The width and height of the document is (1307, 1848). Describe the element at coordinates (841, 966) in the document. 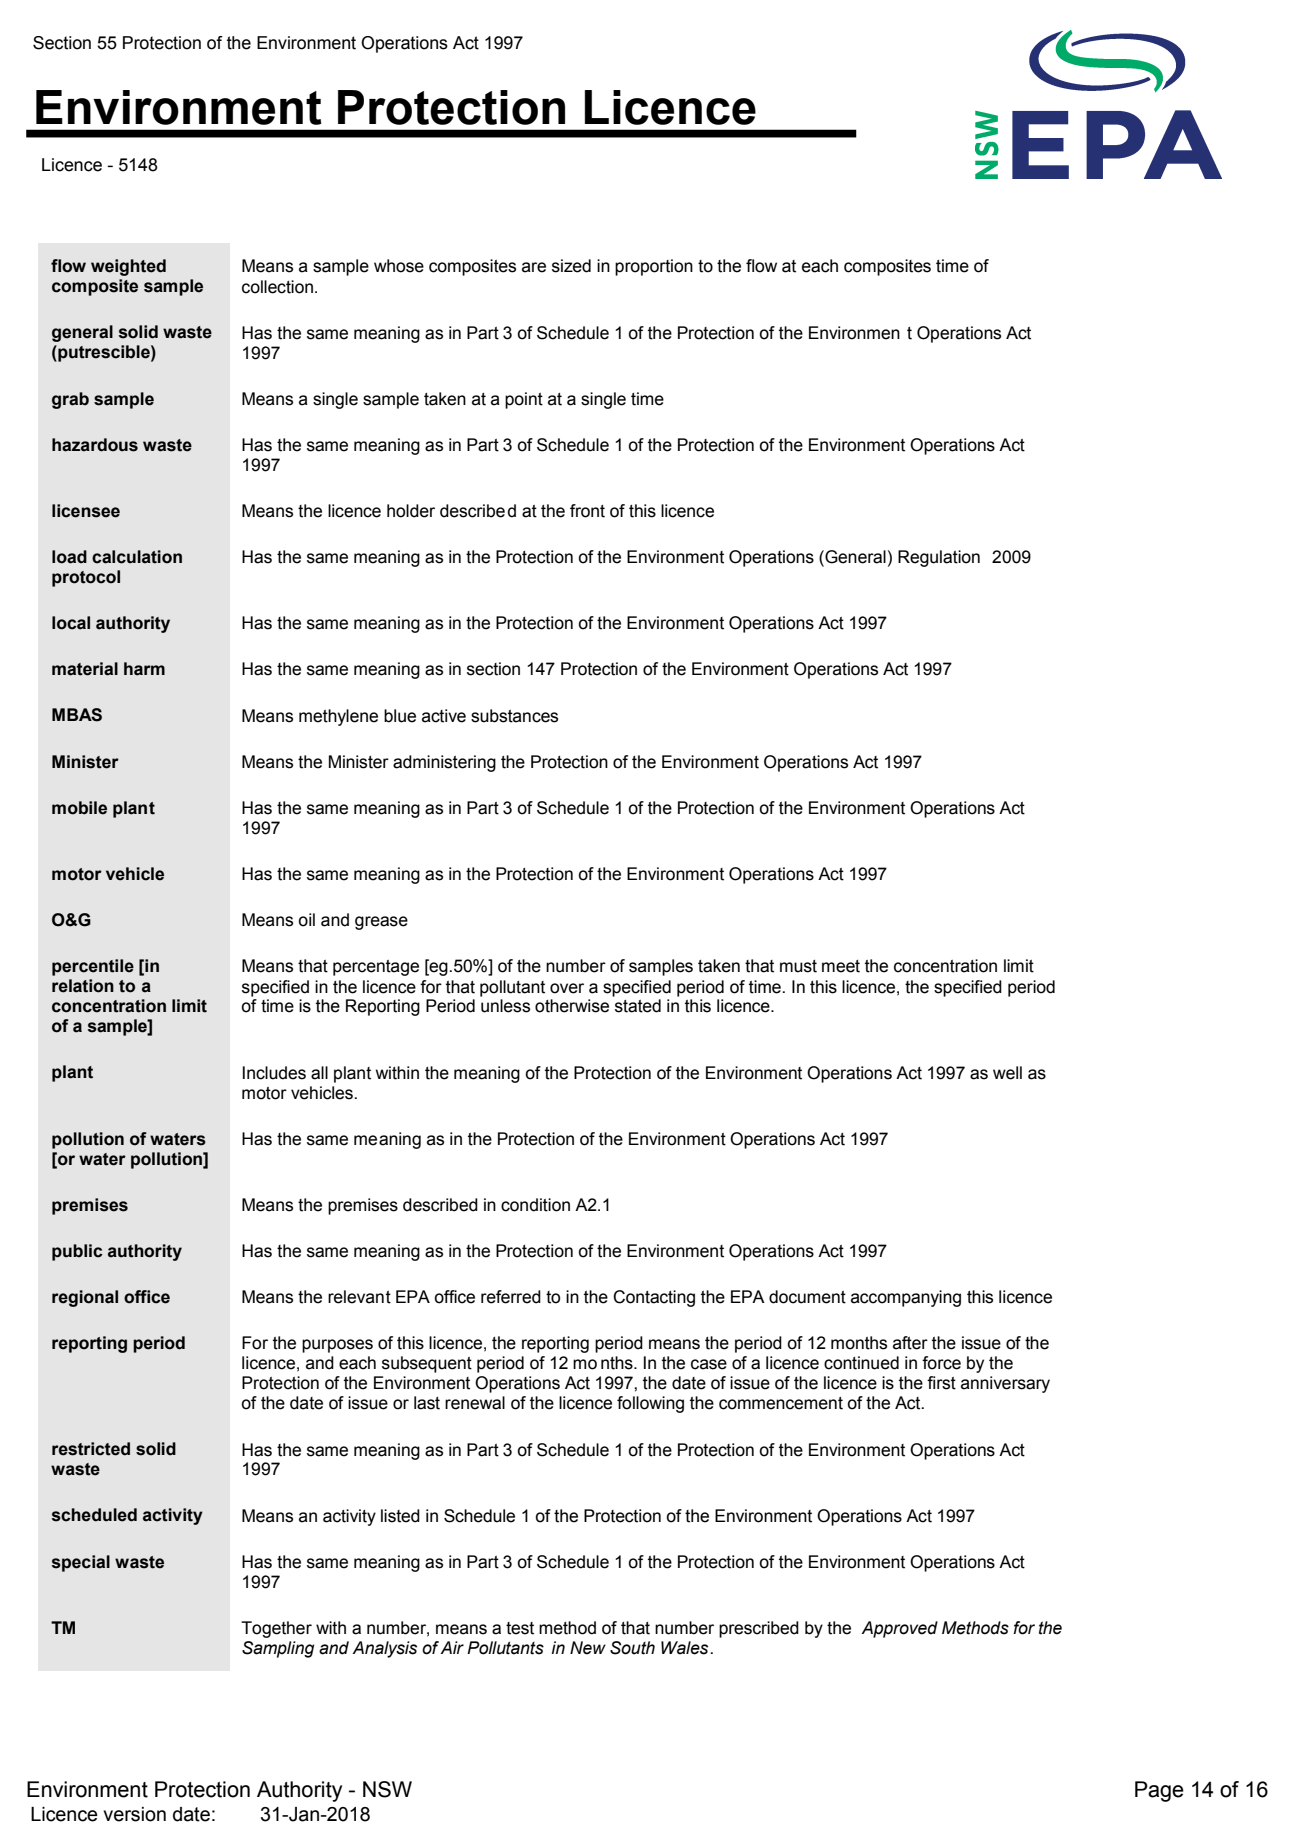

I see `meet` at that location.
